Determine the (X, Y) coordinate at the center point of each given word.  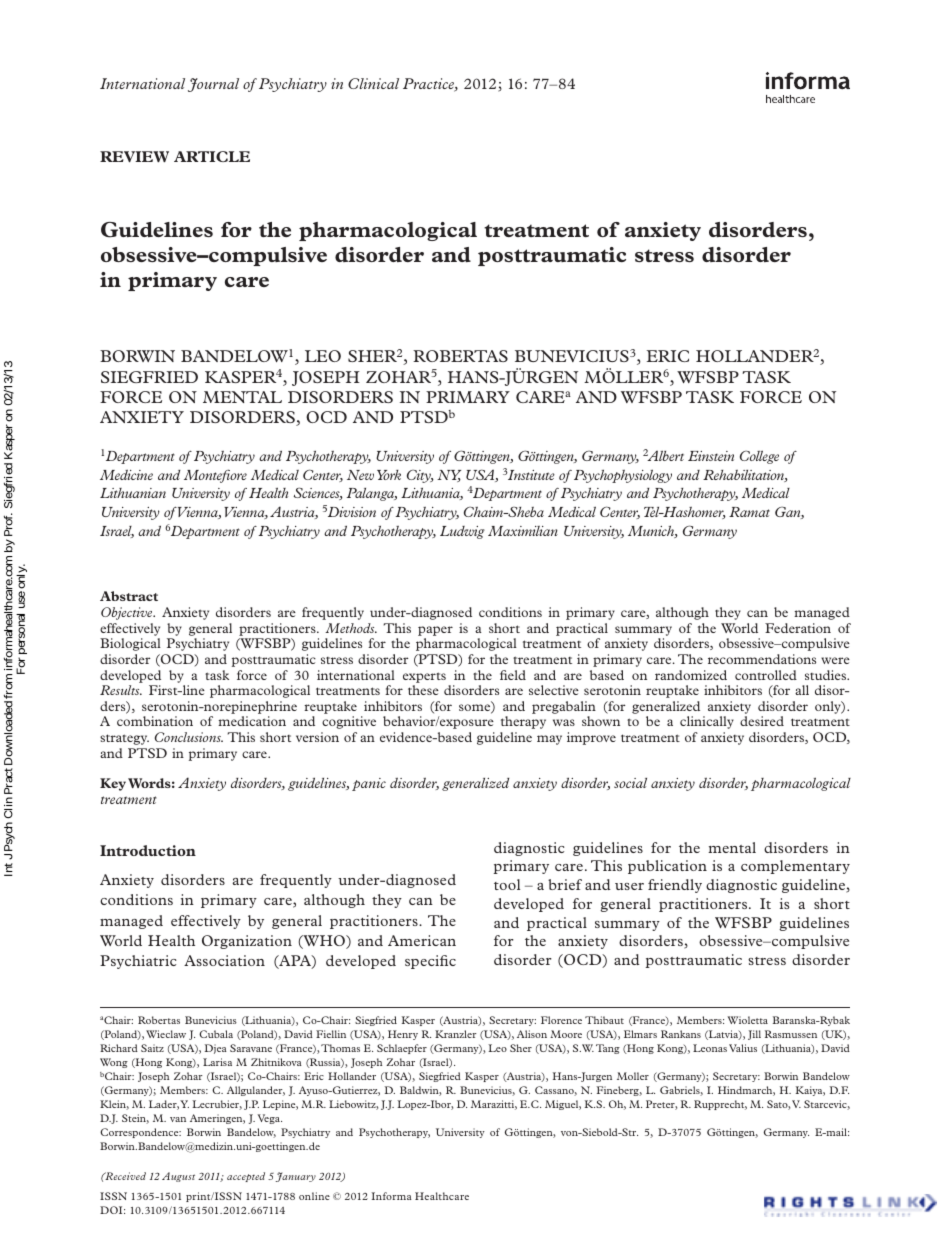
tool (507, 884)
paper (435, 631)
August (178, 1177)
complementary (795, 867)
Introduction (148, 850)
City (420, 476)
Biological (130, 644)
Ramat (749, 512)
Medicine (126, 475)
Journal (213, 85)
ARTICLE (212, 156)
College (759, 457)
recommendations (762, 659)
